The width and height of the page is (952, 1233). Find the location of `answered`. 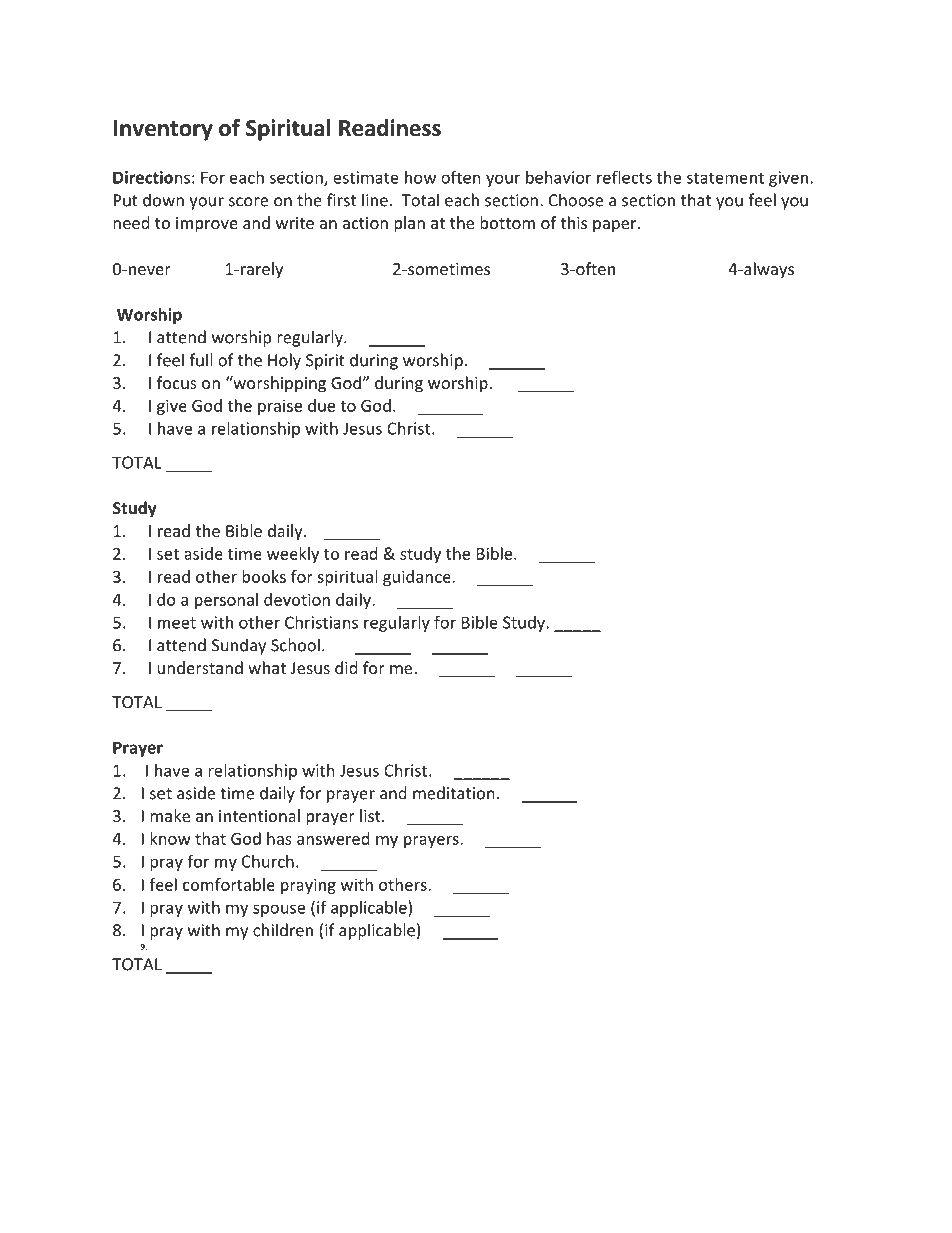

answered is located at coordinates (333, 838).
